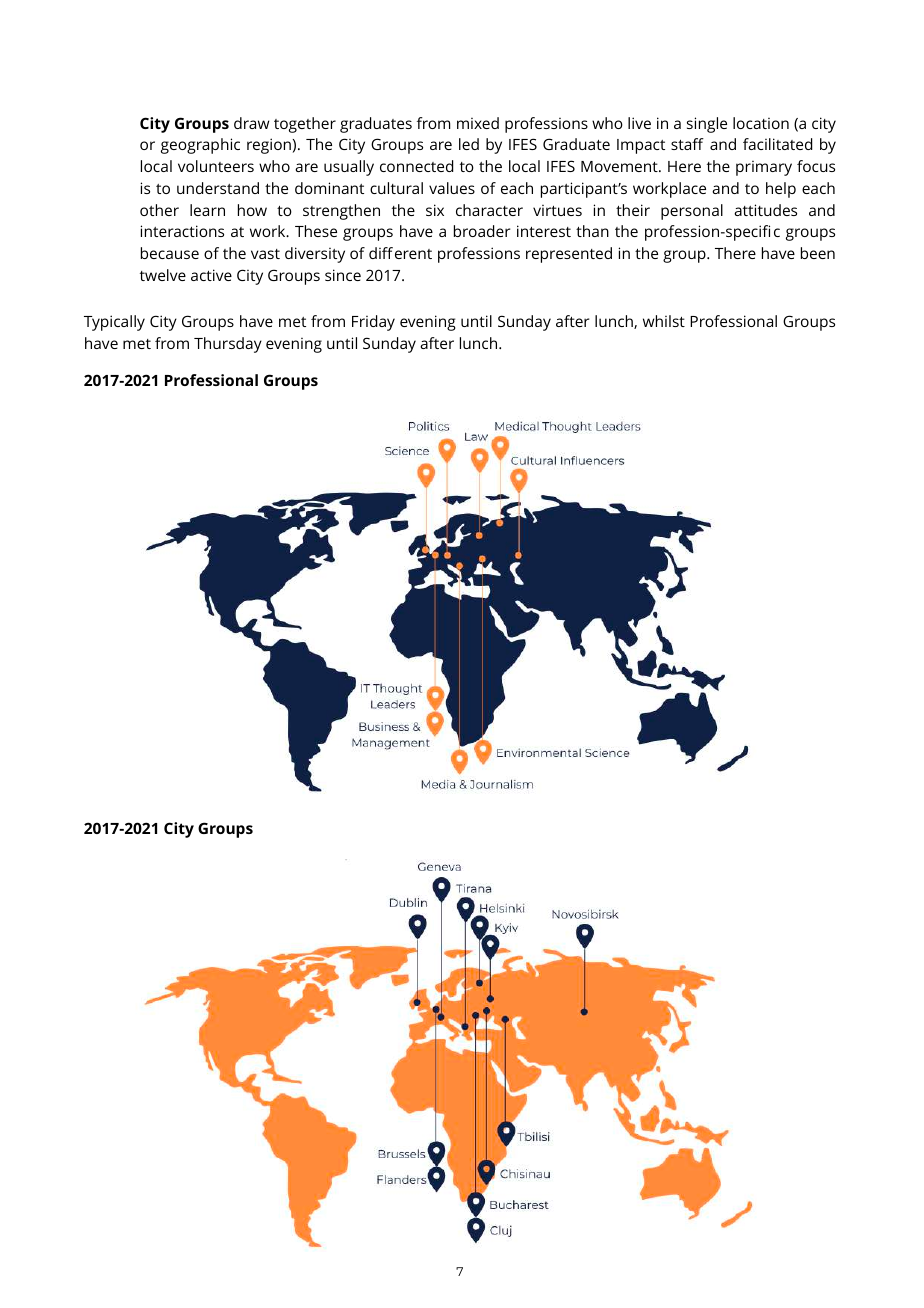  Describe the element at coordinates (707, 125) in the document. I see `single` at that location.
